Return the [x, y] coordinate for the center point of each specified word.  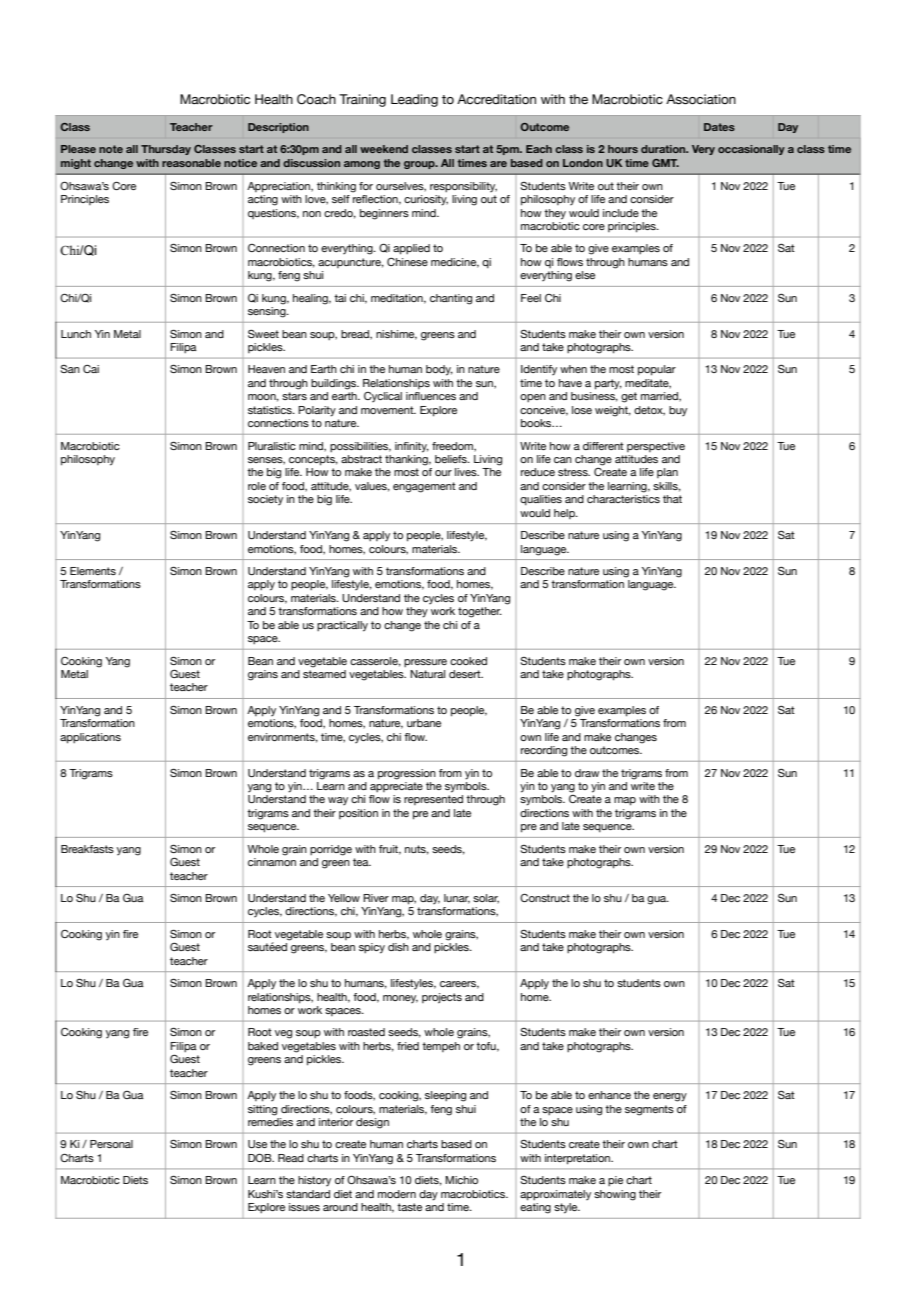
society [265, 500]
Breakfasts [87, 849]
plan [667, 473]
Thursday [166, 150]
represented [433, 800]
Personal [111, 1144]
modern [397, 1194]
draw [587, 773]
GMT [665, 163]
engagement [424, 487]
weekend [384, 149]
